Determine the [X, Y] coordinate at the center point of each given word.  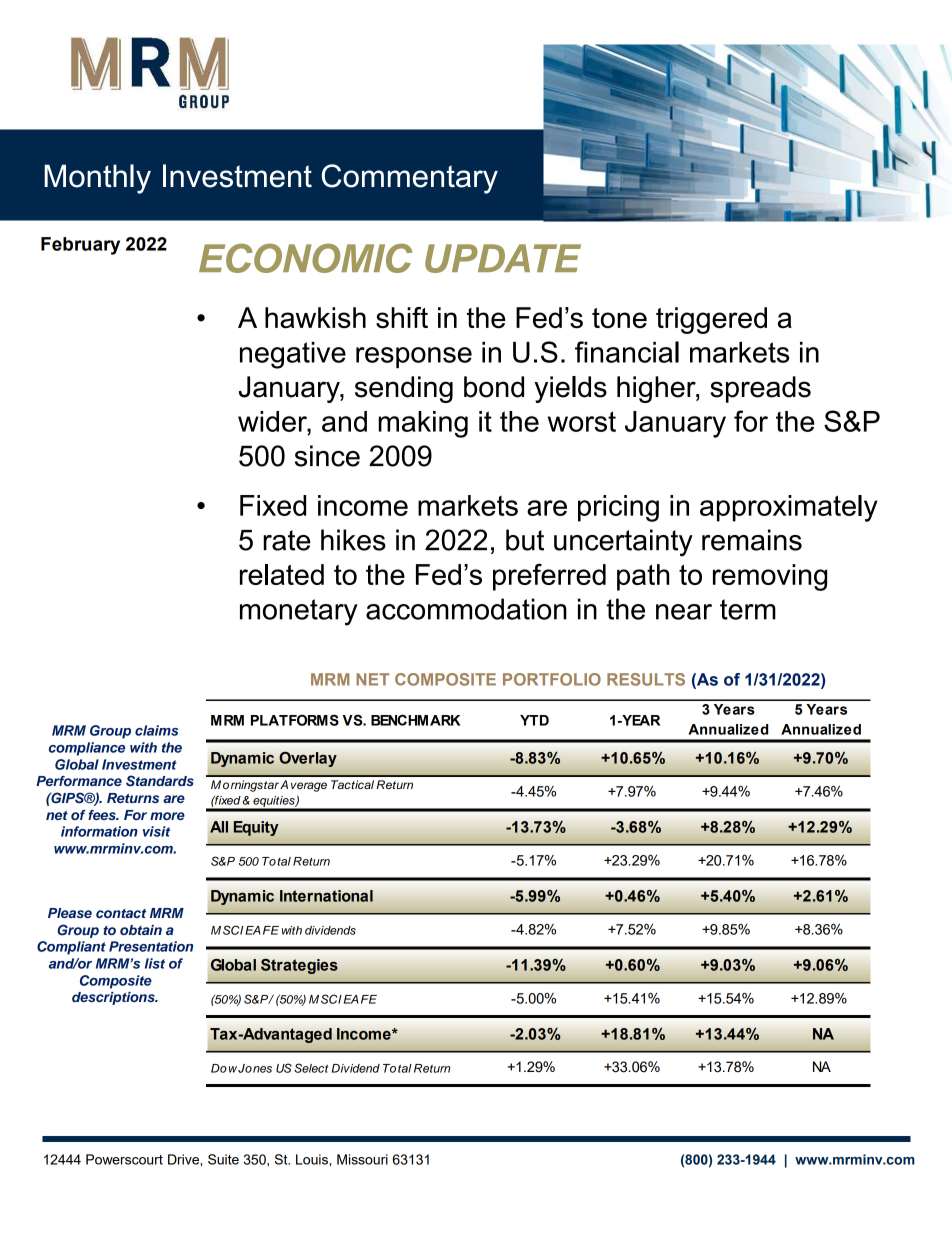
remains [752, 540]
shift [402, 318]
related [282, 574]
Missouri [362, 1159]
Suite [223, 1159]
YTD [534, 720]
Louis [313, 1159]
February [80, 246]
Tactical [352, 784]
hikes [353, 540]
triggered [711, 320]
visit [156, 831]
